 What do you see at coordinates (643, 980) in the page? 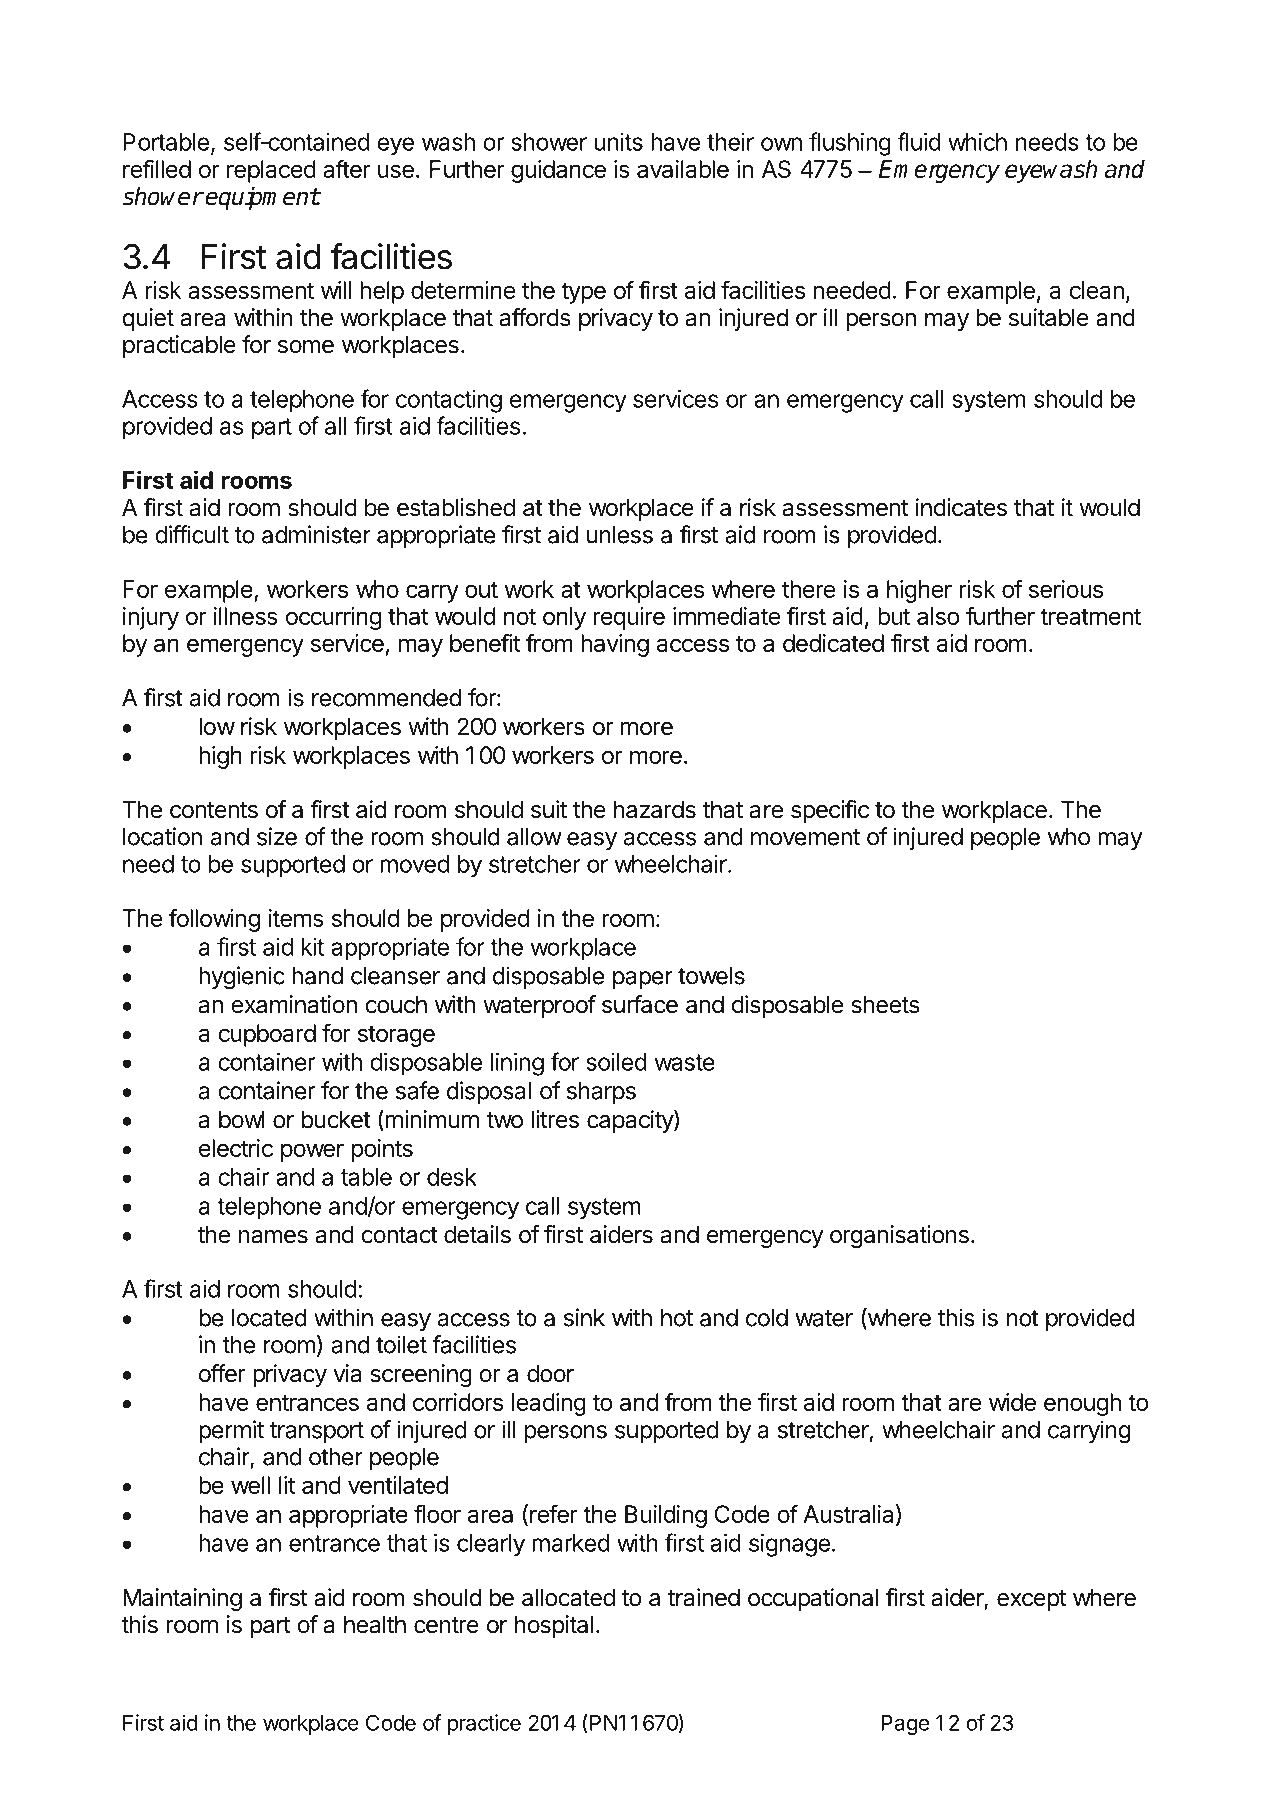
I see `paper` at bounding box center [643, 980].
